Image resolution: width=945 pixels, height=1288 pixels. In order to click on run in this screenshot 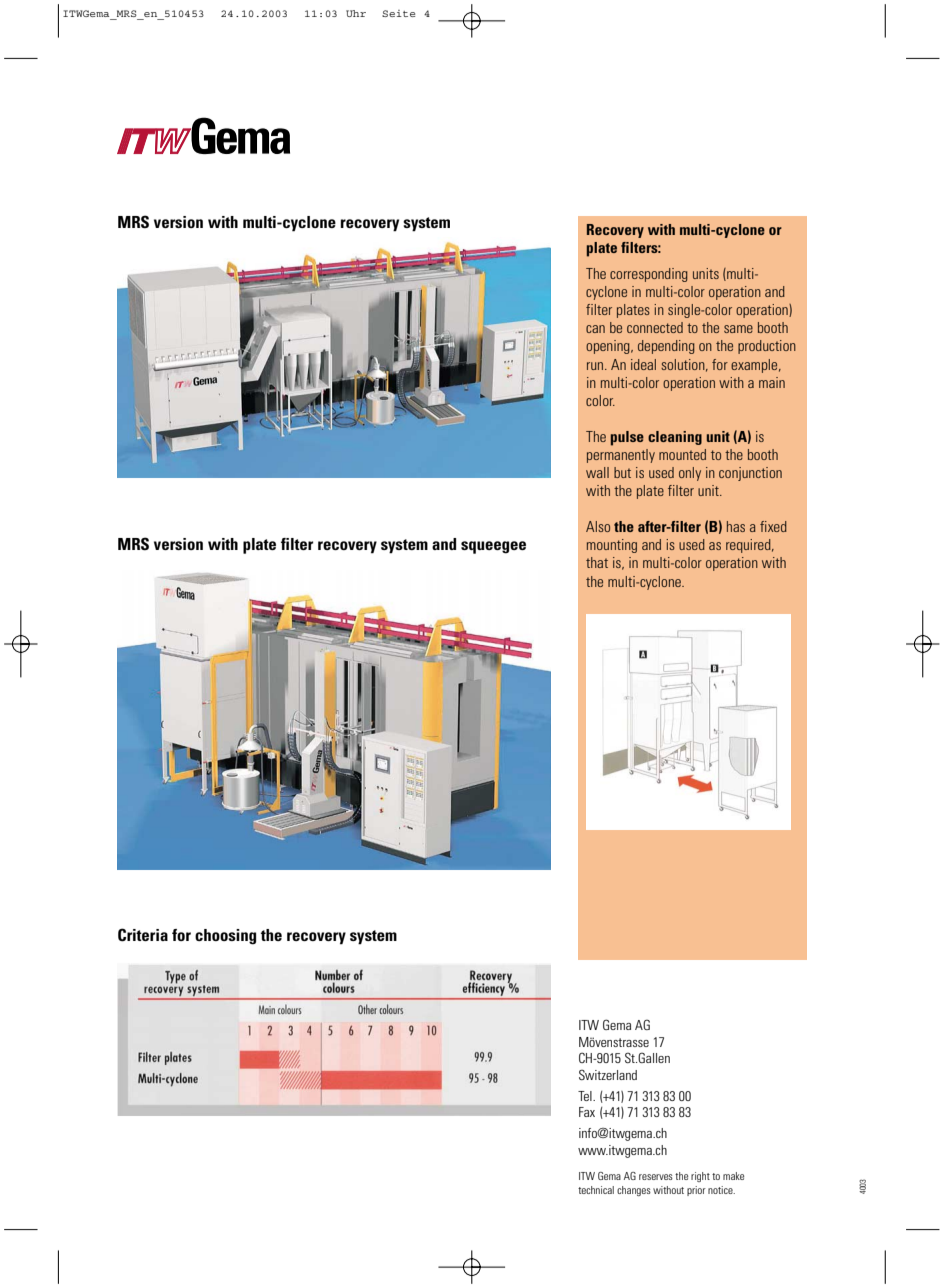, I will do `click(596, 366)`.
